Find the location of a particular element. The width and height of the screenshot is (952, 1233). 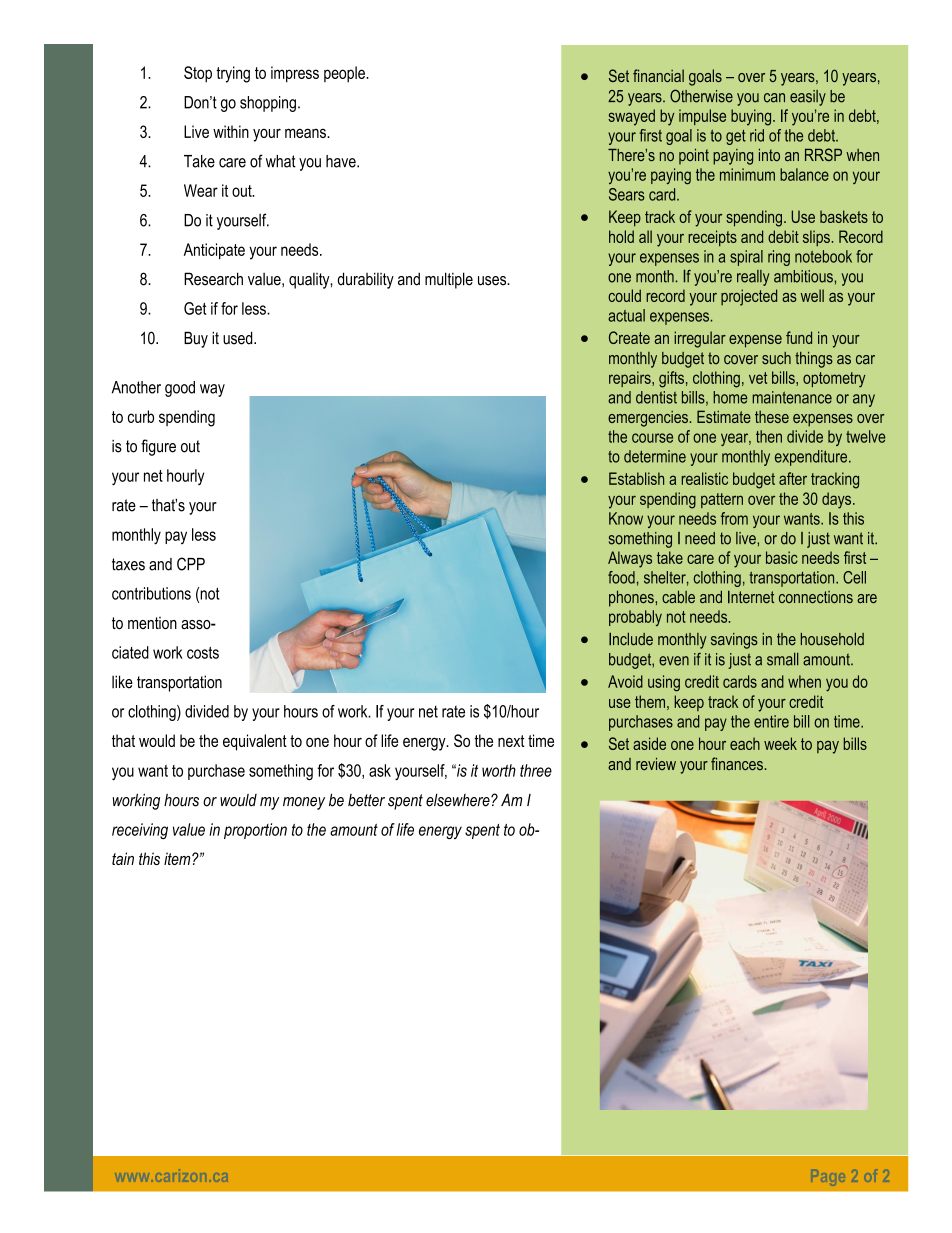

used is located at coordinates (239, 338).
